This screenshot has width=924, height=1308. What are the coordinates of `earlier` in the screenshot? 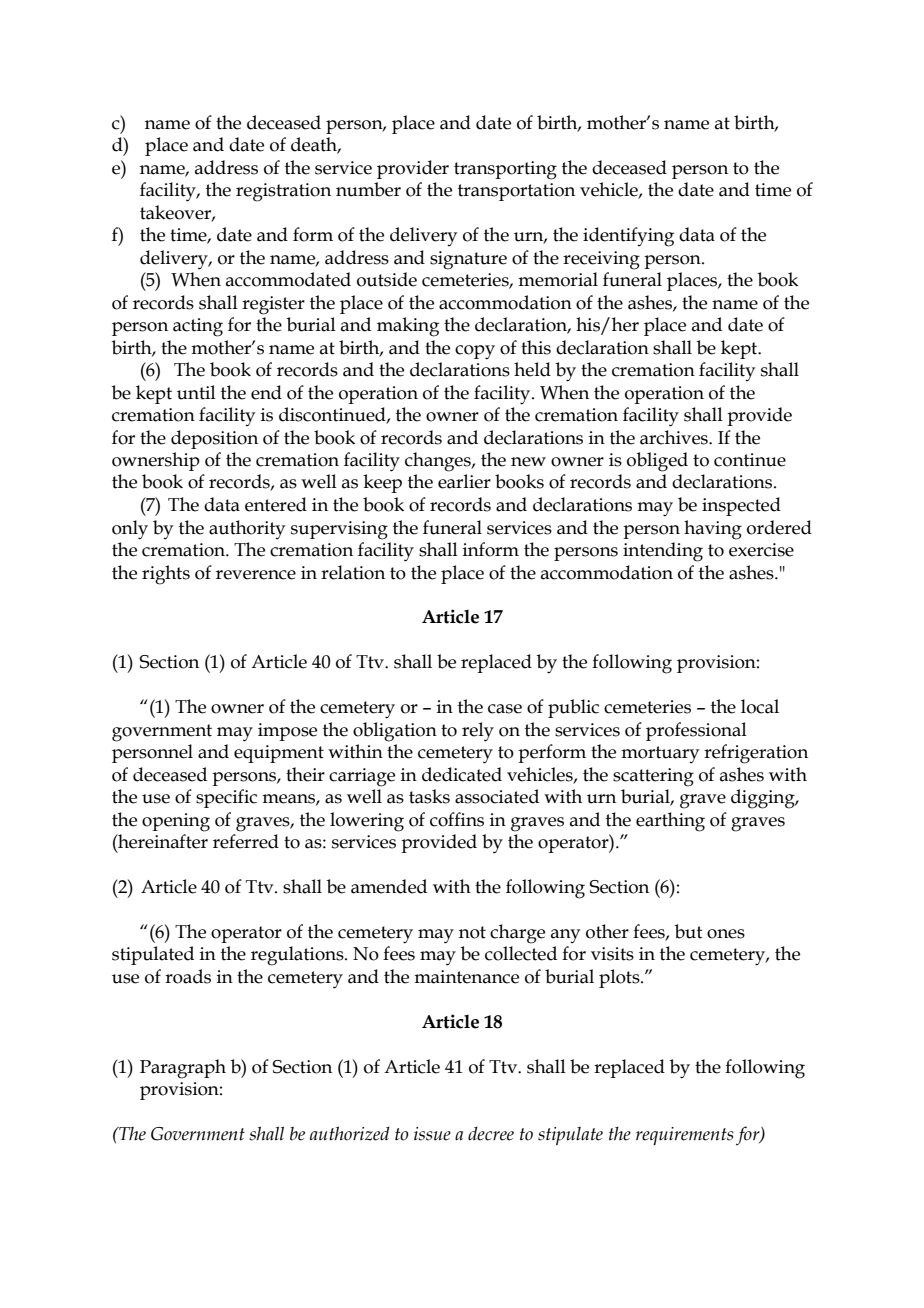 It's located at (464, 481).
